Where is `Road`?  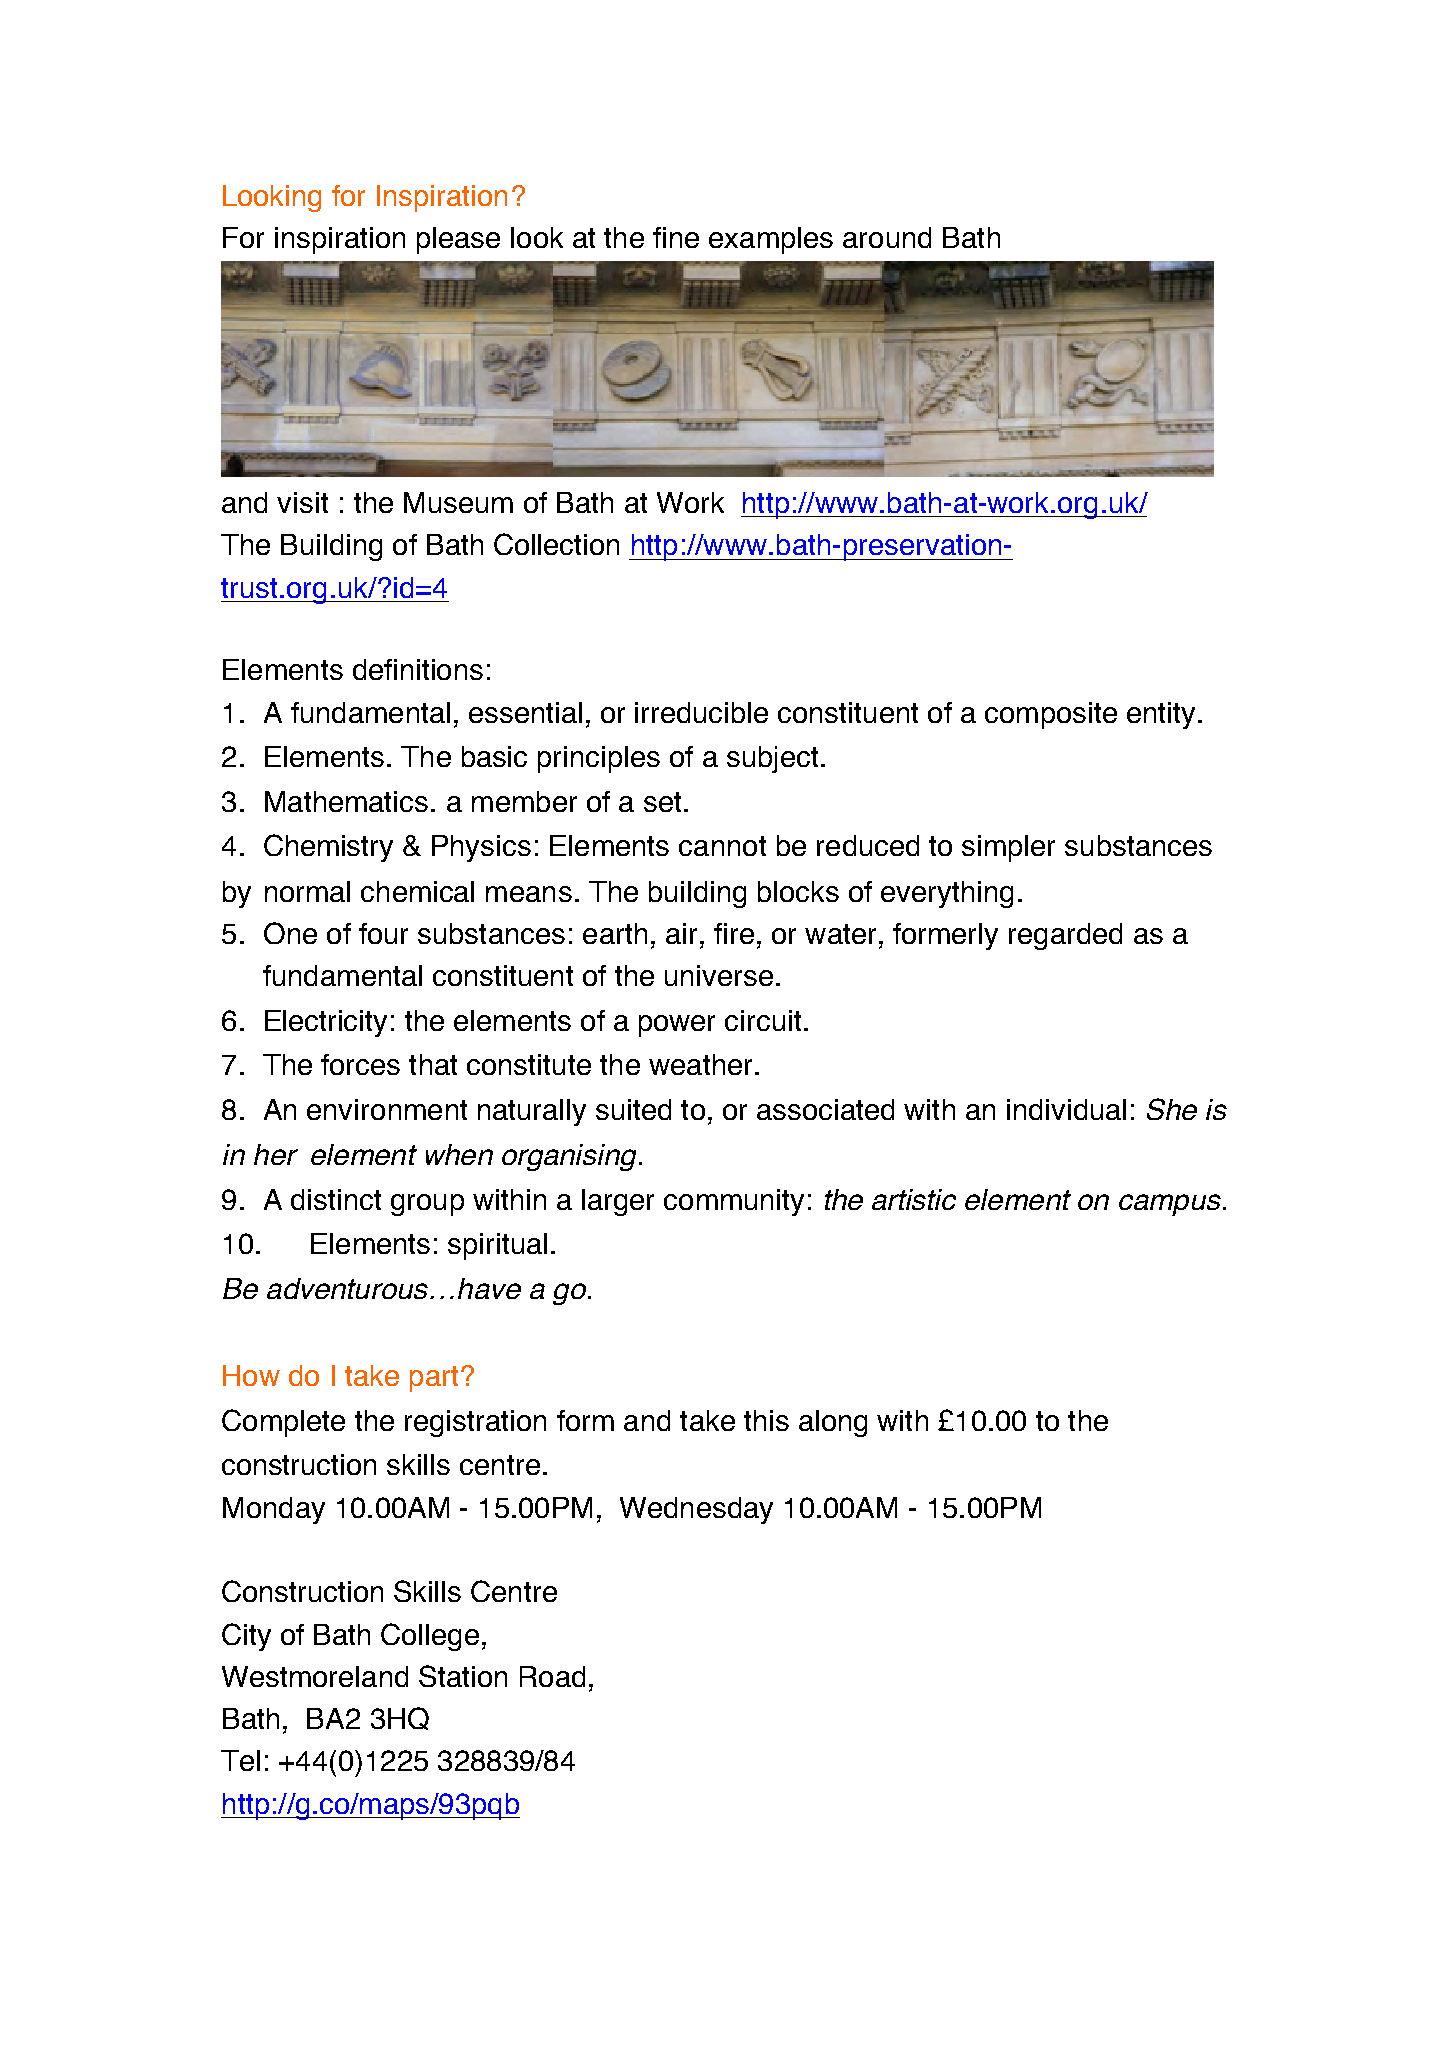
Road is located at coordinates (552, 1676).
